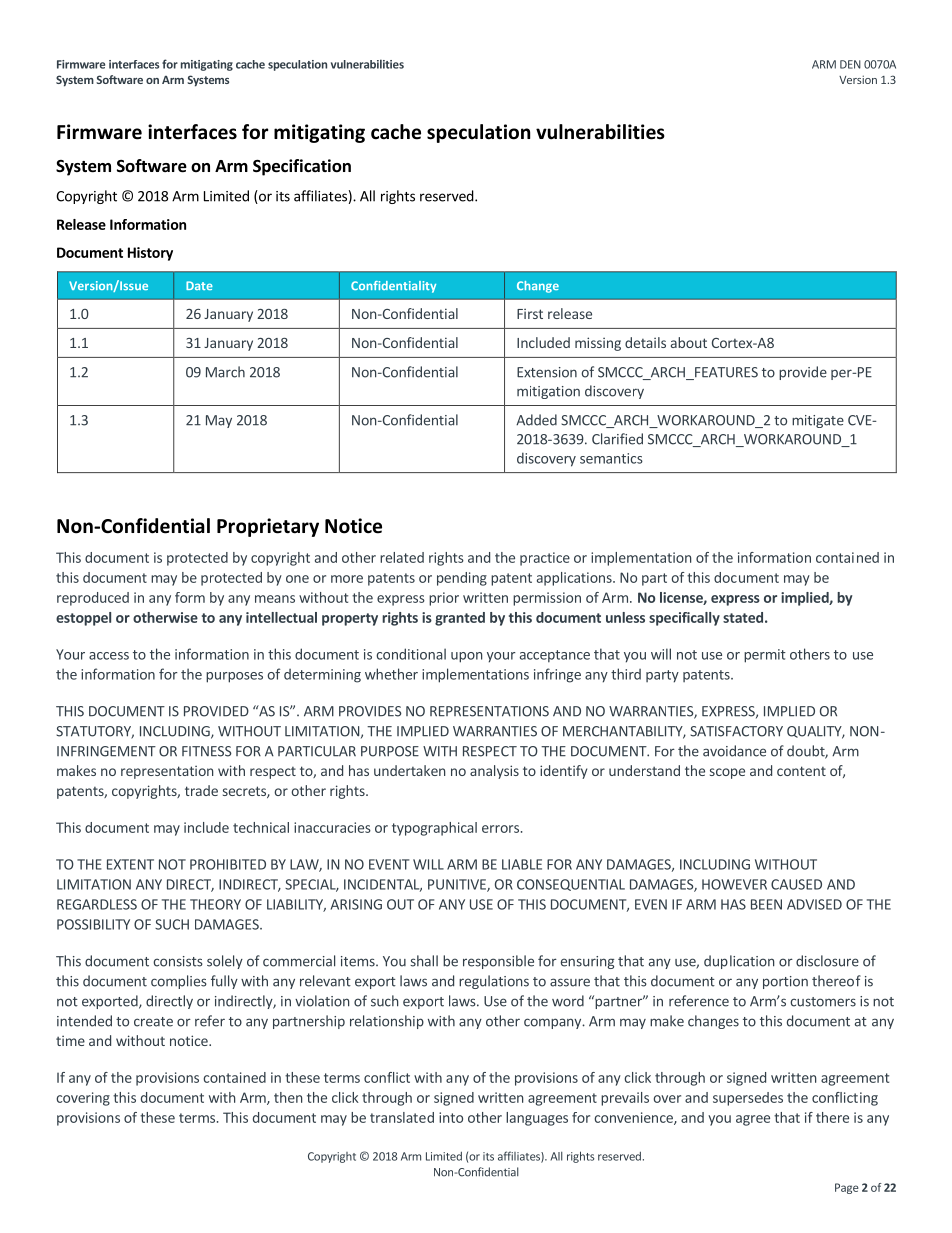 Image resolution: width=952 pixels, height=1233 pixels. I want to click on HOWEVER, so click(734, 884).
